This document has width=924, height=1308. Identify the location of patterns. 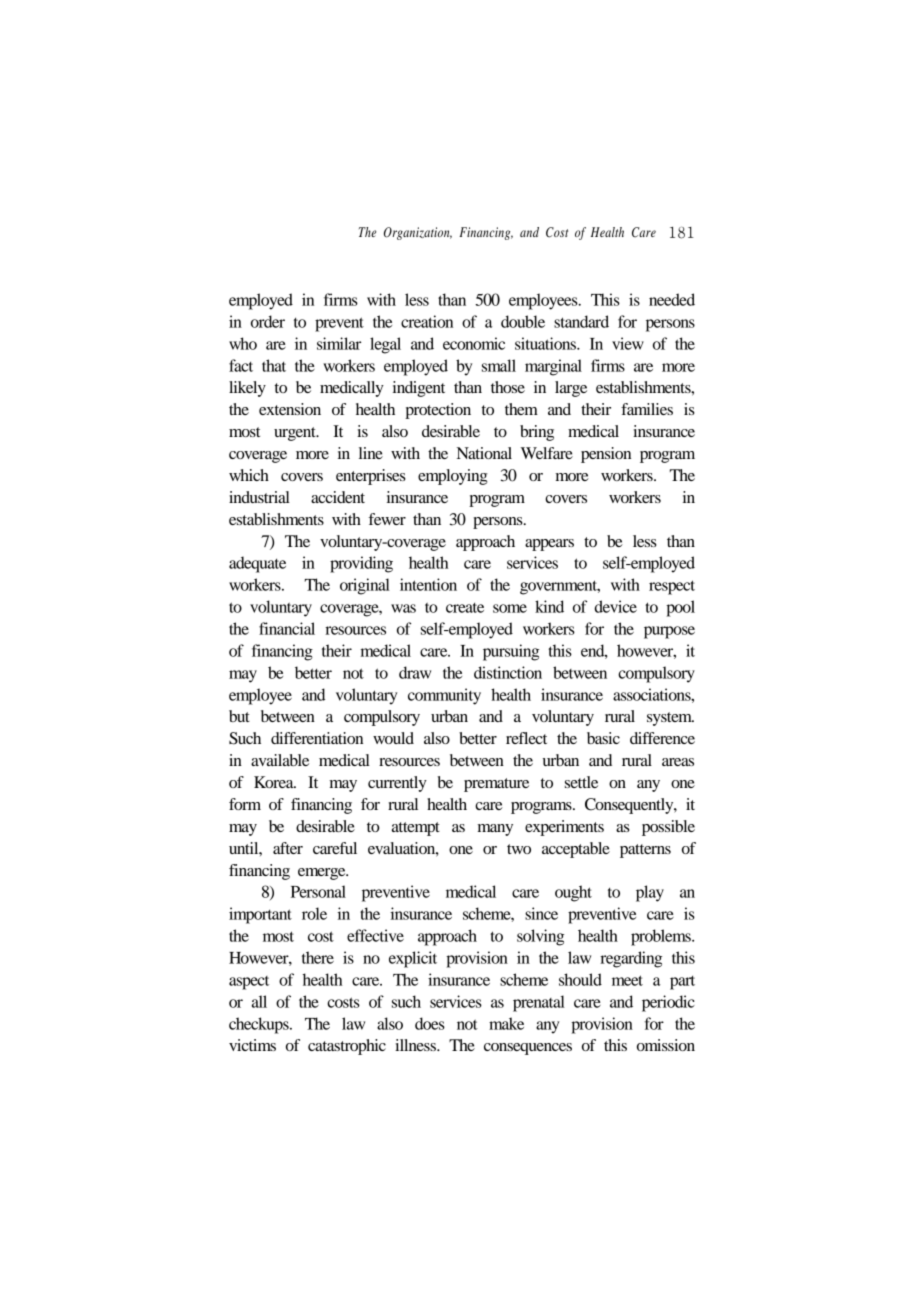
(645, 851).
